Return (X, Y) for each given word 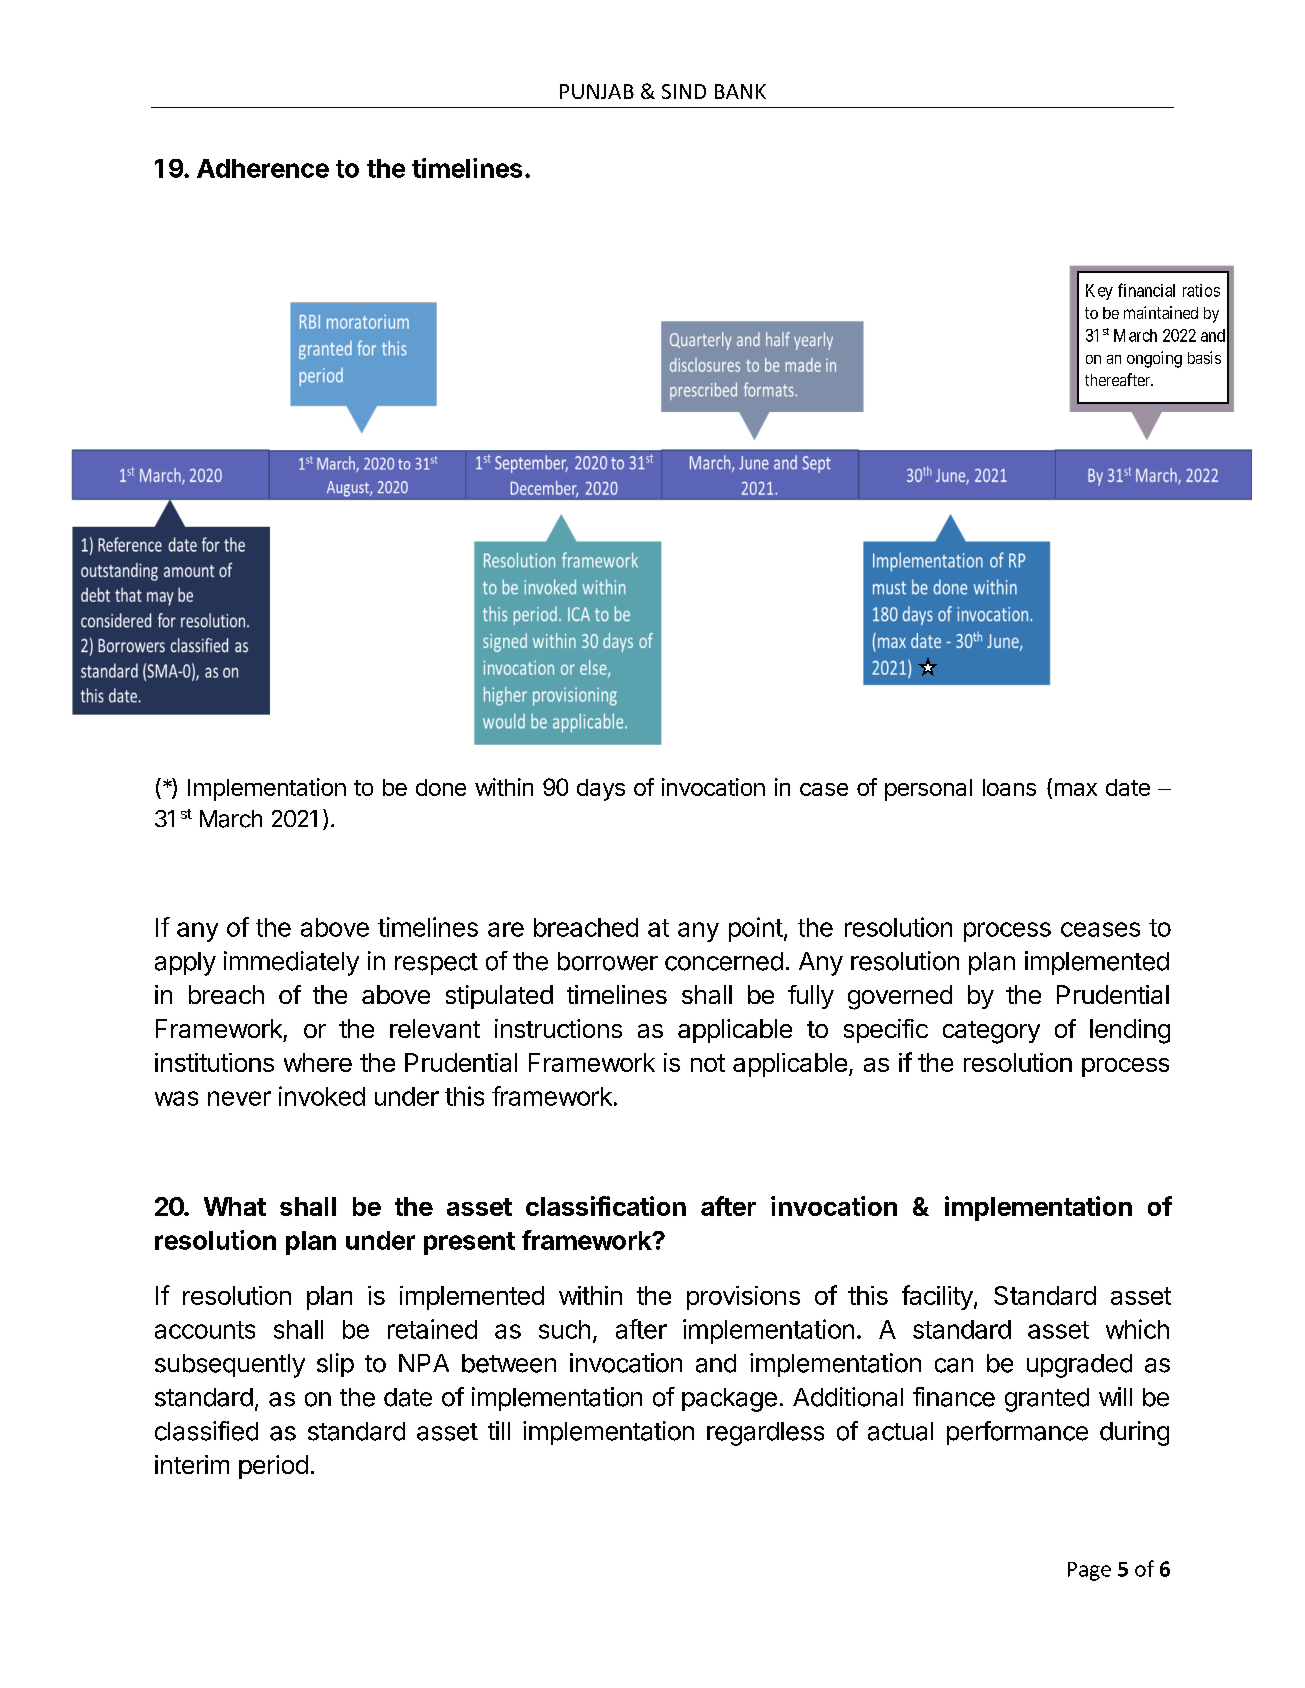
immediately (291, 963)
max (1076, 789)
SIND (684, 91)
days (601, 790)
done (441, 787)
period (273, 1467)
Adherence (263, 168)
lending (1130, 1031)
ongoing (1154, 359)
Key (1099, 292)
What (235, 1206)
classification (606, 1206)
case (824, 789)
